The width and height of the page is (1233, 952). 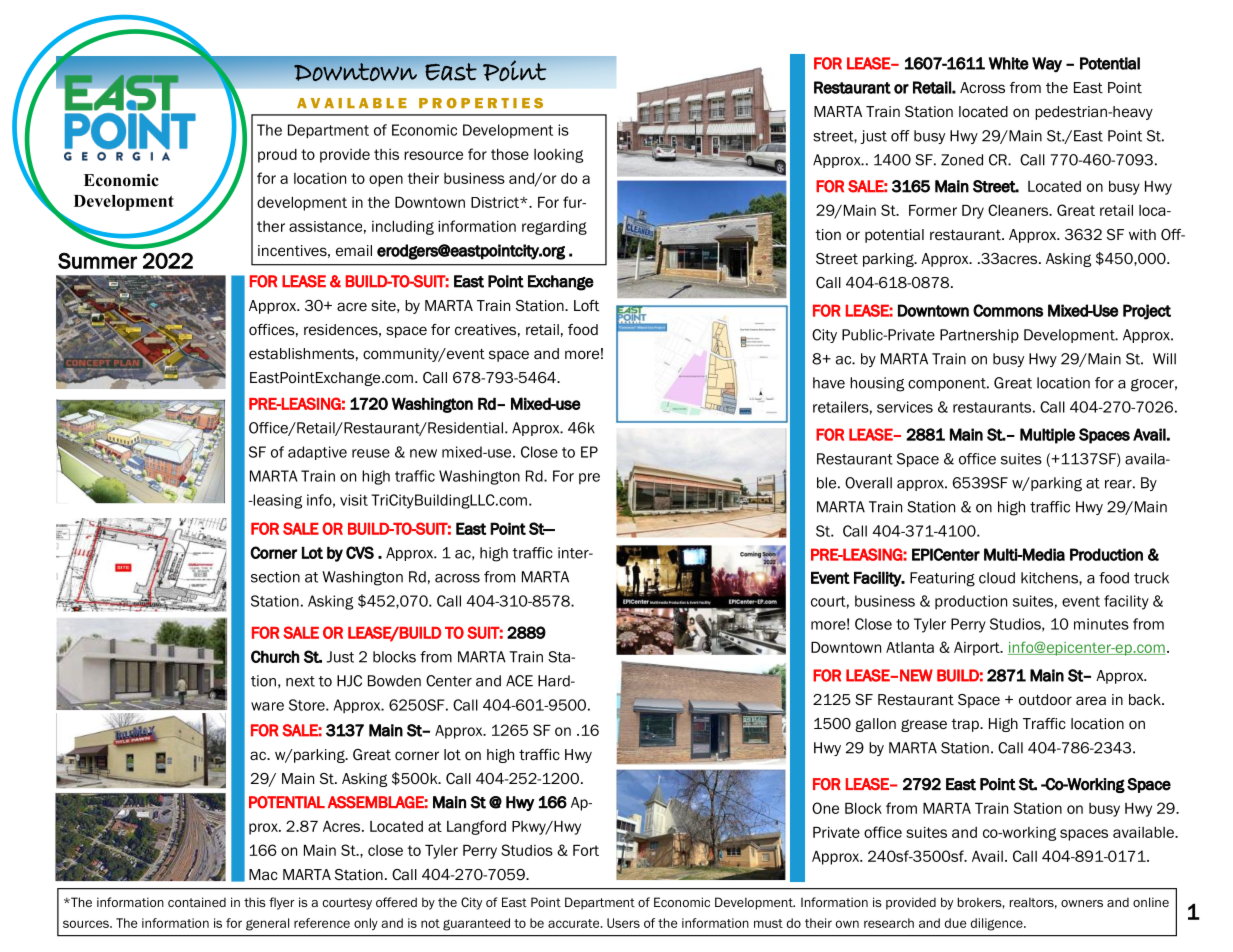 What do you see at coordinates (317, 453) in the page?
I see `adaptive` at bounding box center [317, 453].
